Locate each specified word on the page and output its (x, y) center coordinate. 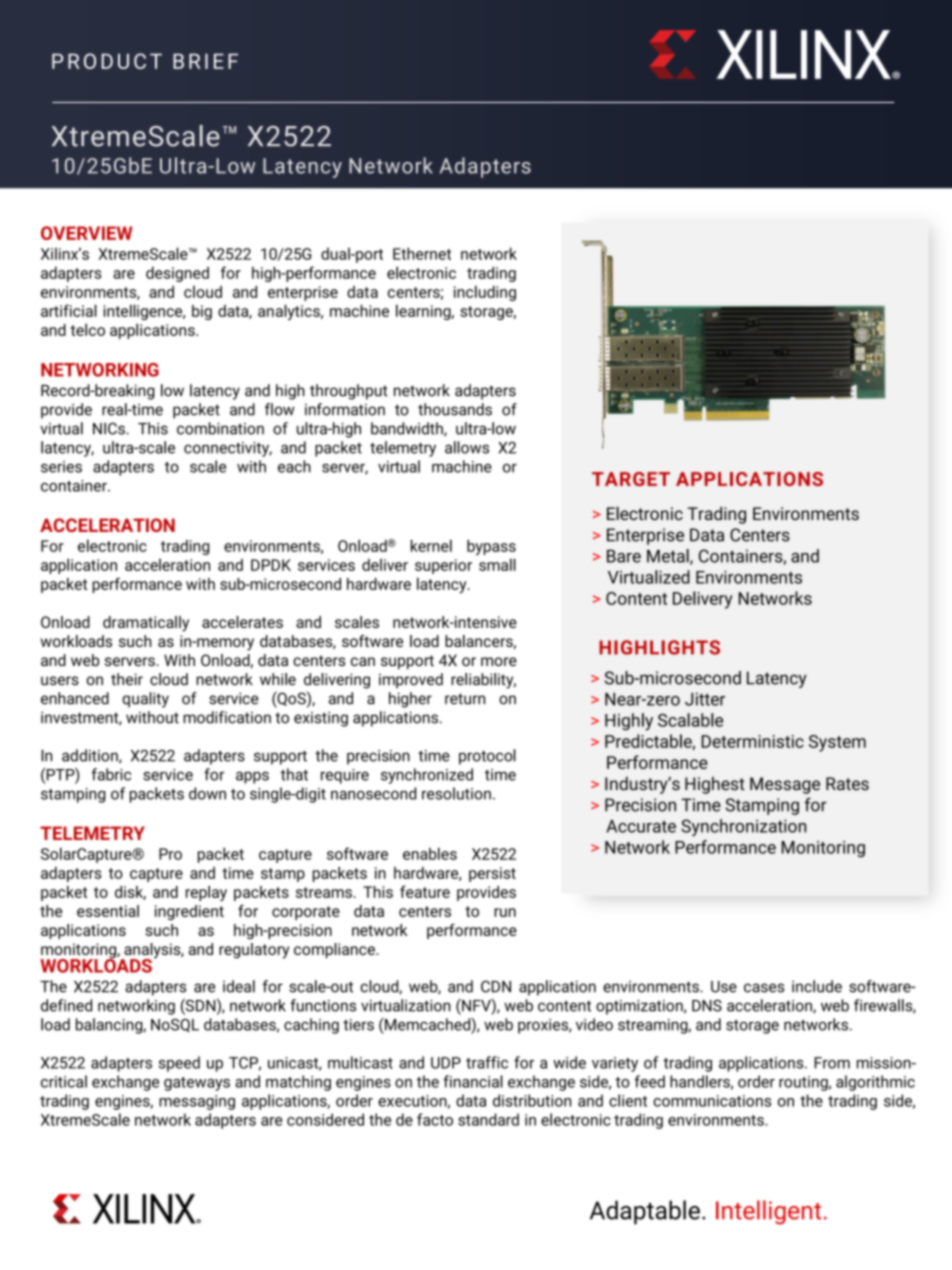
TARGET (631, 479)
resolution (456, 793)
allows (467, 447)
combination (220, 428)
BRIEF (205, 61)
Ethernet (422, 253)
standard (488, 1119)
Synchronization (743, 827)
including (485, 293)
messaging (197, 1102)
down (207, 793)
